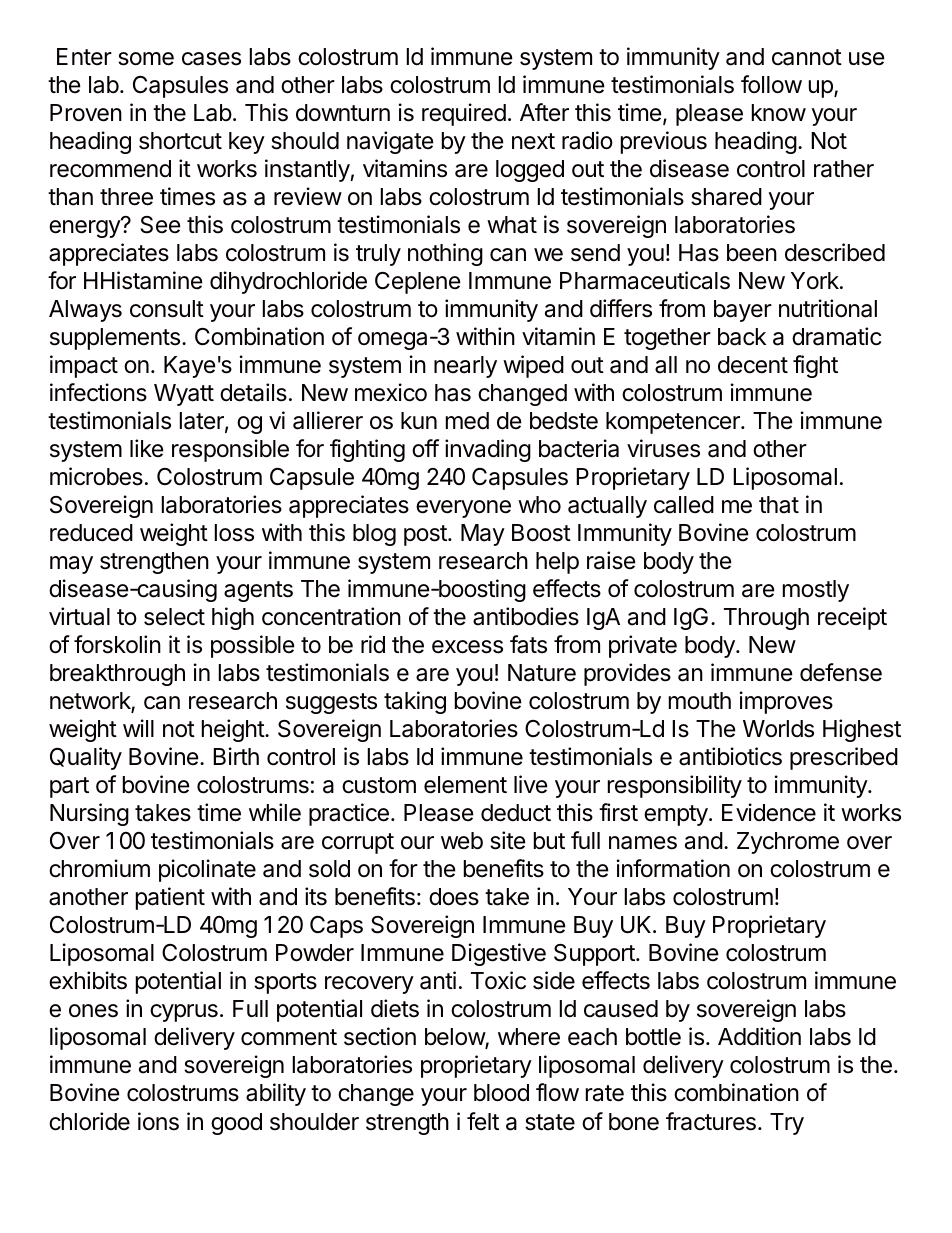 Image resolution: width=952 pixels, height=1233 pixels. Describe the element at coordinates (174, 617) in the page. I see `select` at that location.
